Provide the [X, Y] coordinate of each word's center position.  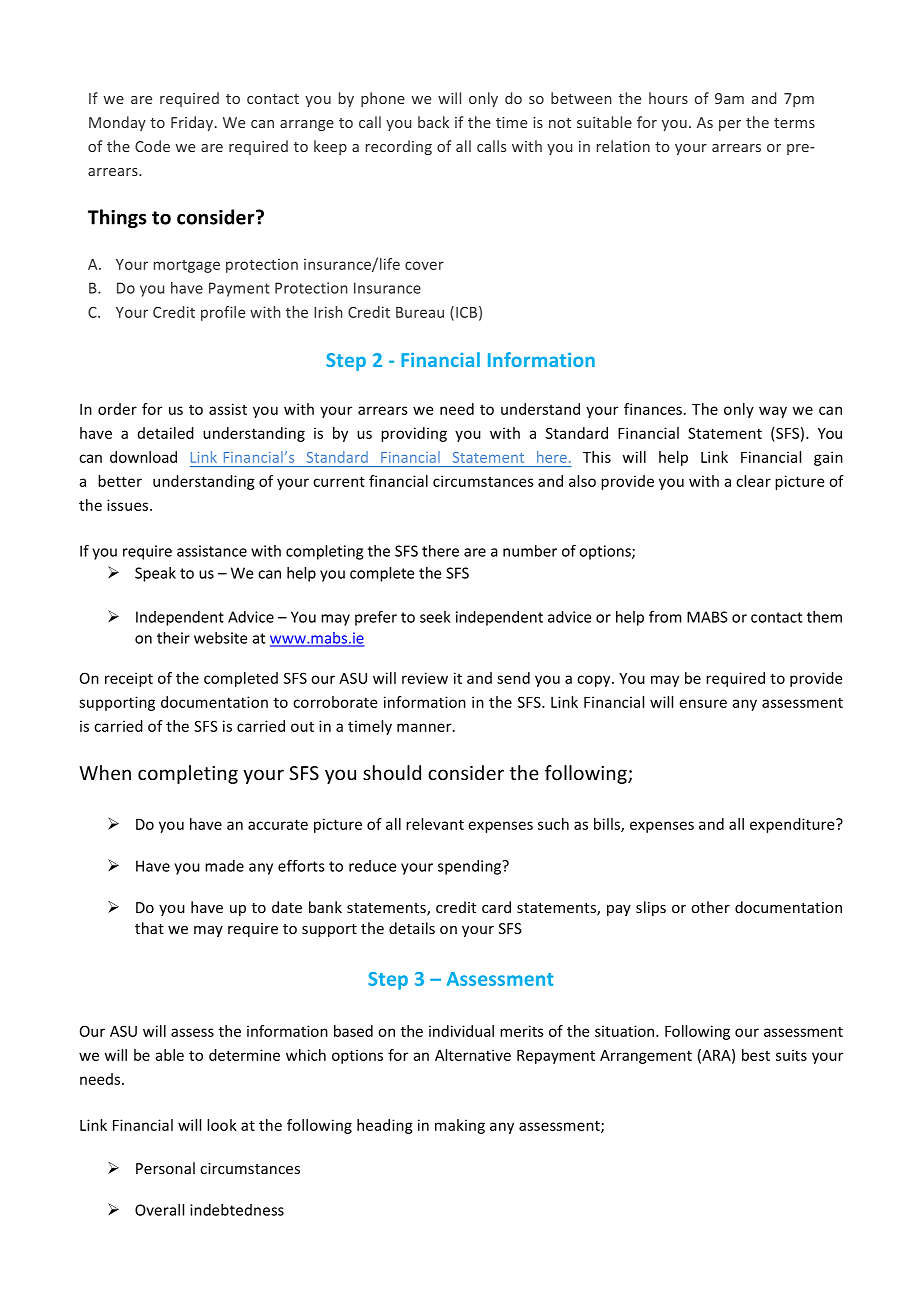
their [173, 638]
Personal [165, 1168]
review [425, 678]
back [433, 122]
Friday [192, 123]
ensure [703, 703]
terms [794, 123]
